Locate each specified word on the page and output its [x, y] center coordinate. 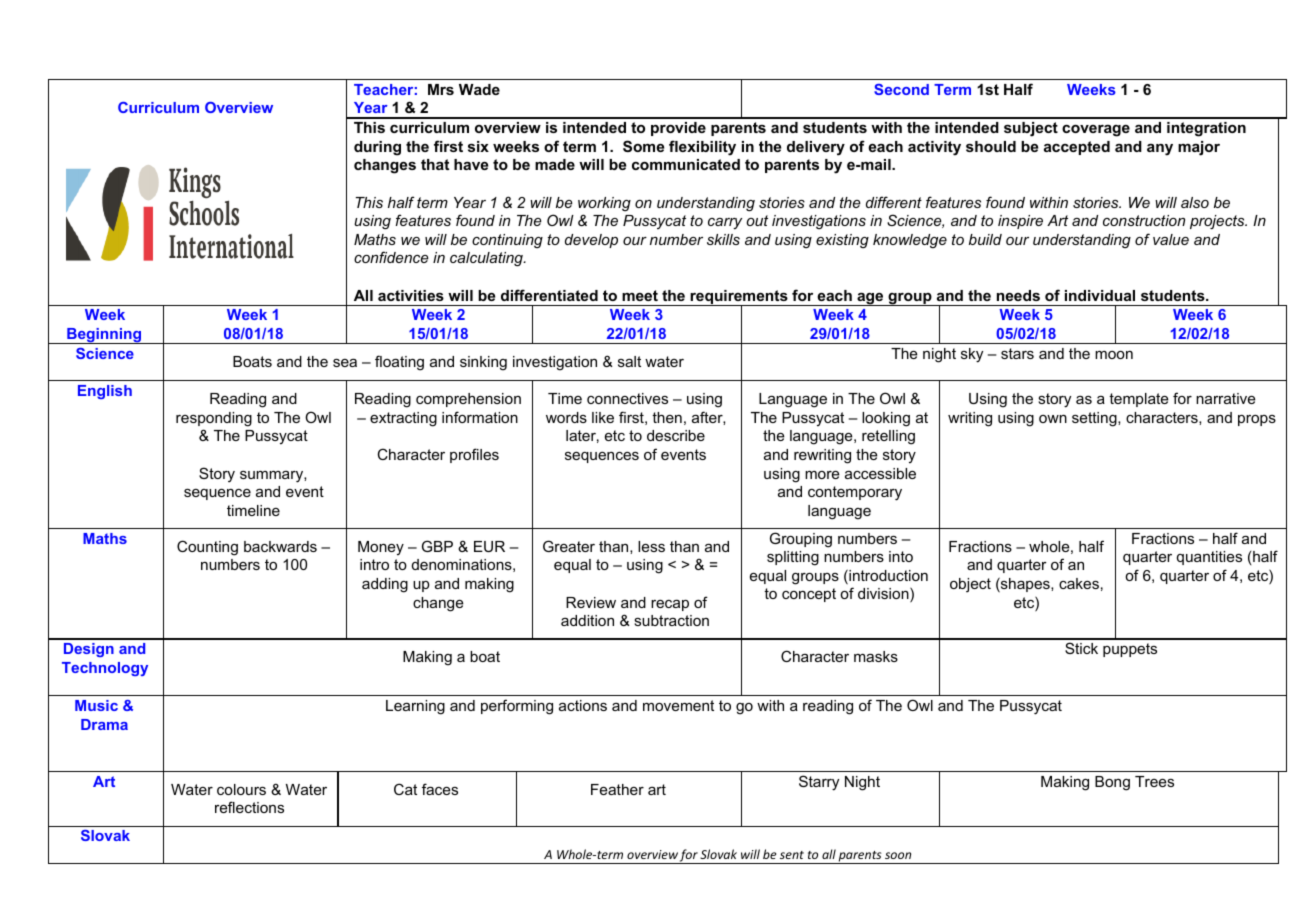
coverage [1096, 130]
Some [643, 146]
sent [792, 855]
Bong [1112, 783]
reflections [249, 807]
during [377, 148]
